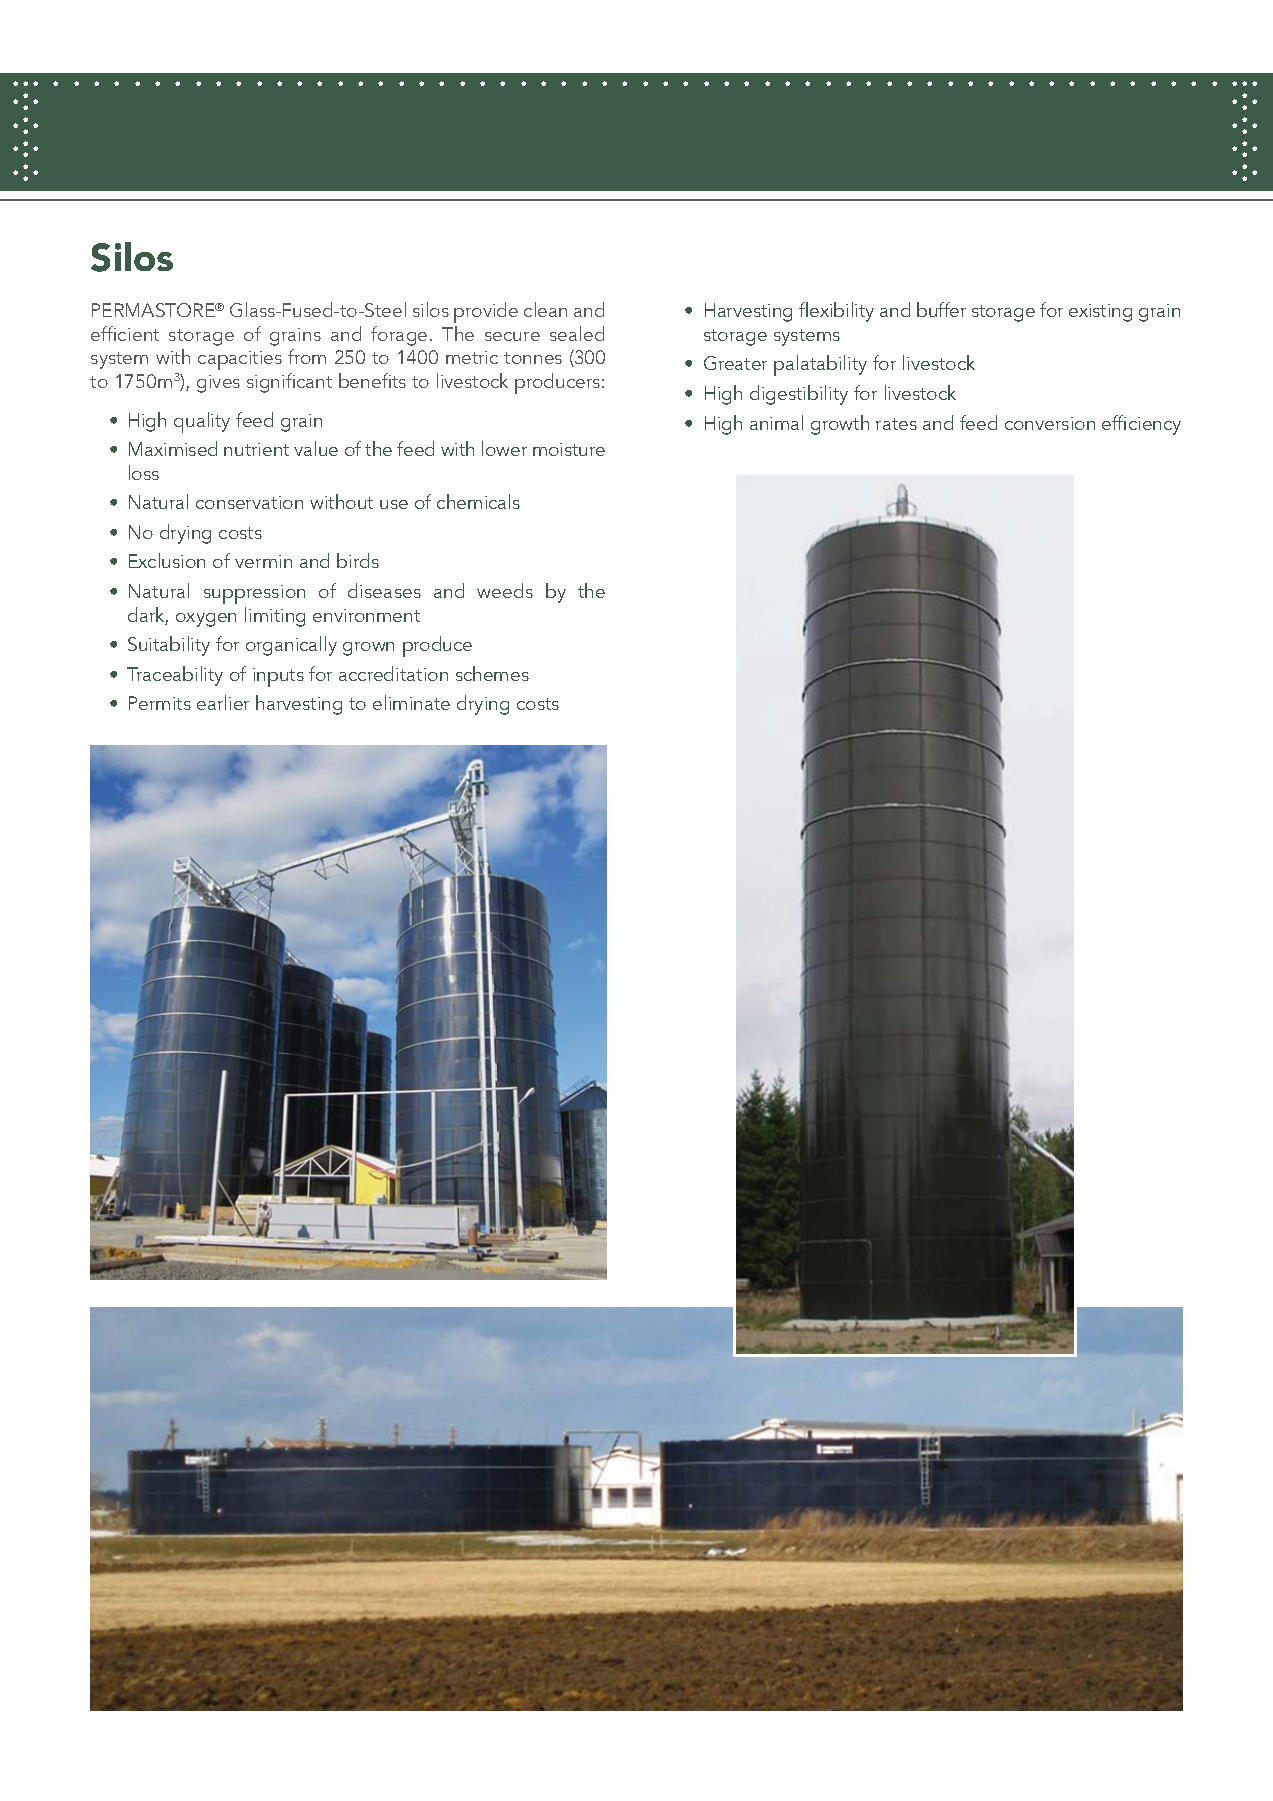 This screenshot has height=1801, width=1273. Describe the element at coordinates (941, 309) in the screenshot. I see `buffer` at that location.
